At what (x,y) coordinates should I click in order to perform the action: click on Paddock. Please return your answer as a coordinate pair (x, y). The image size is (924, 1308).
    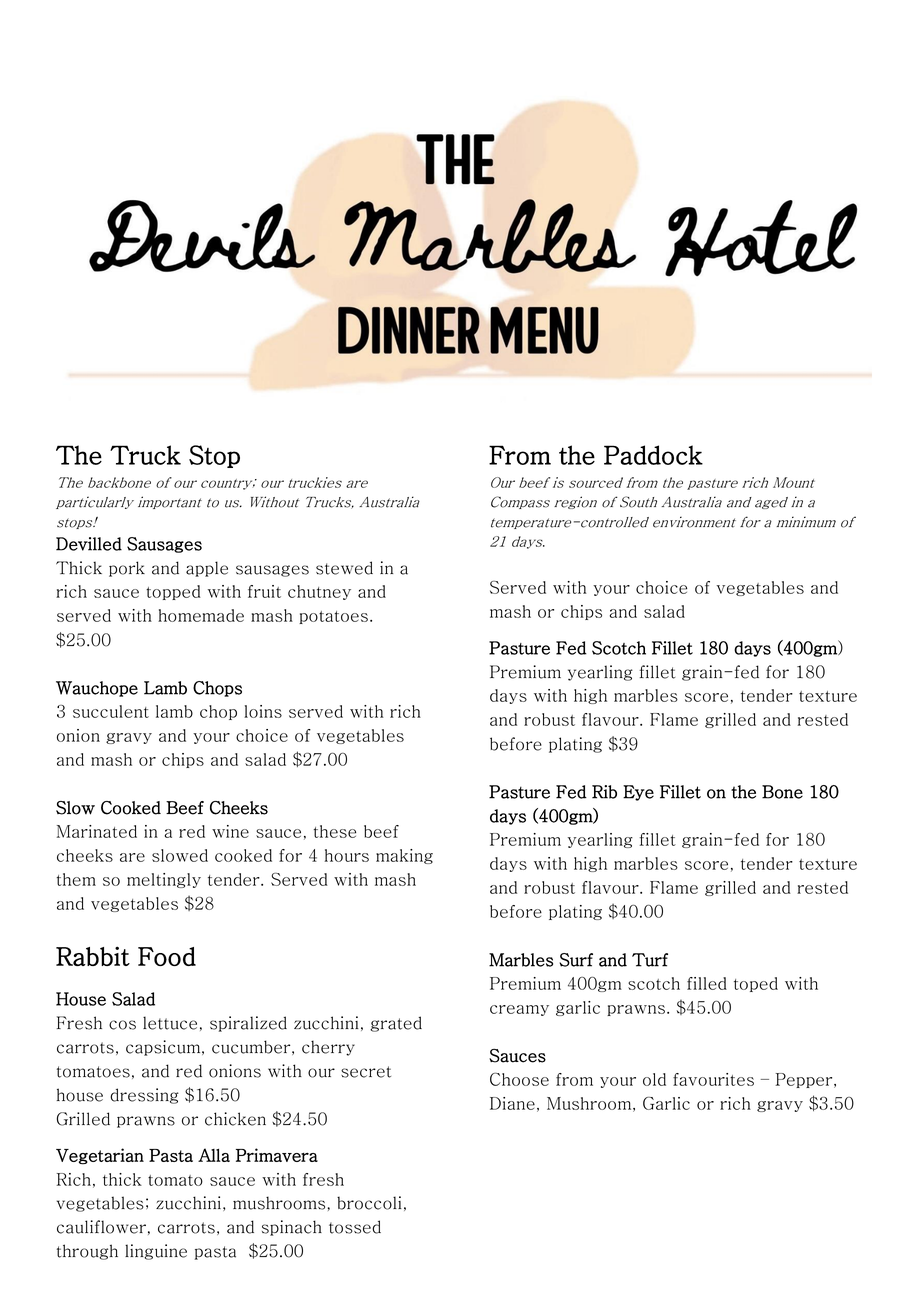
    Looking at the image, I should click on (653, 455).
